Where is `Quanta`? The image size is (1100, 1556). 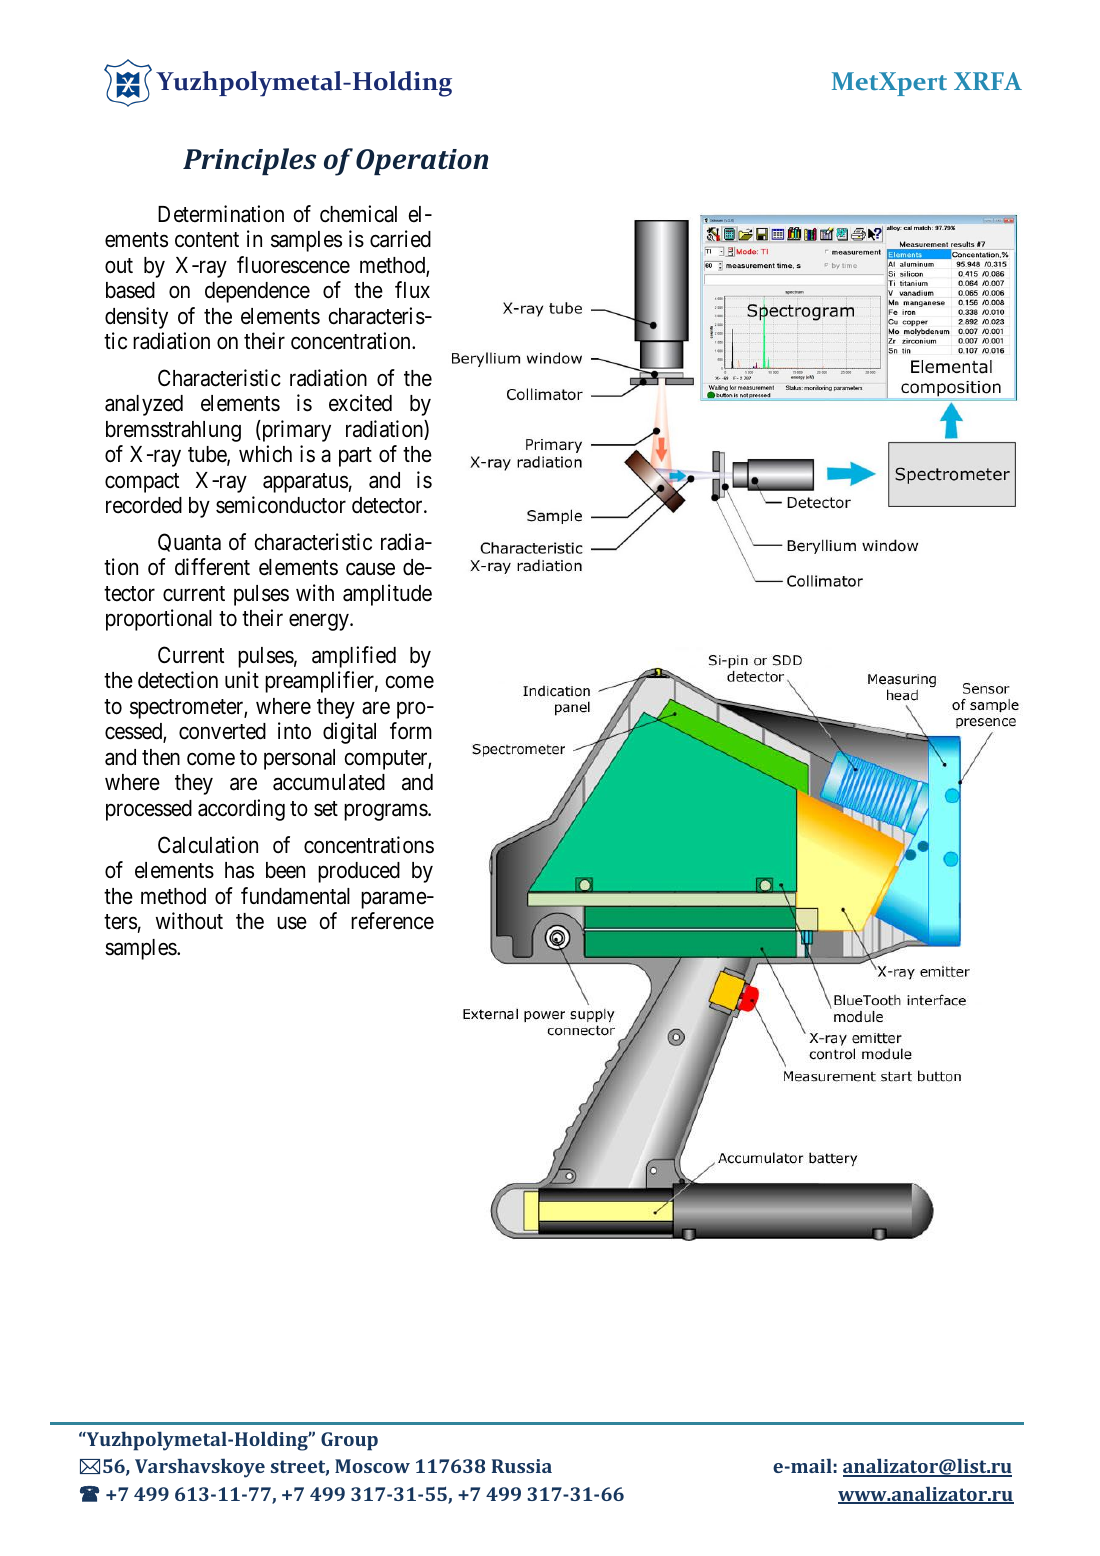
Quanta is located at coordinates (189, 542).
